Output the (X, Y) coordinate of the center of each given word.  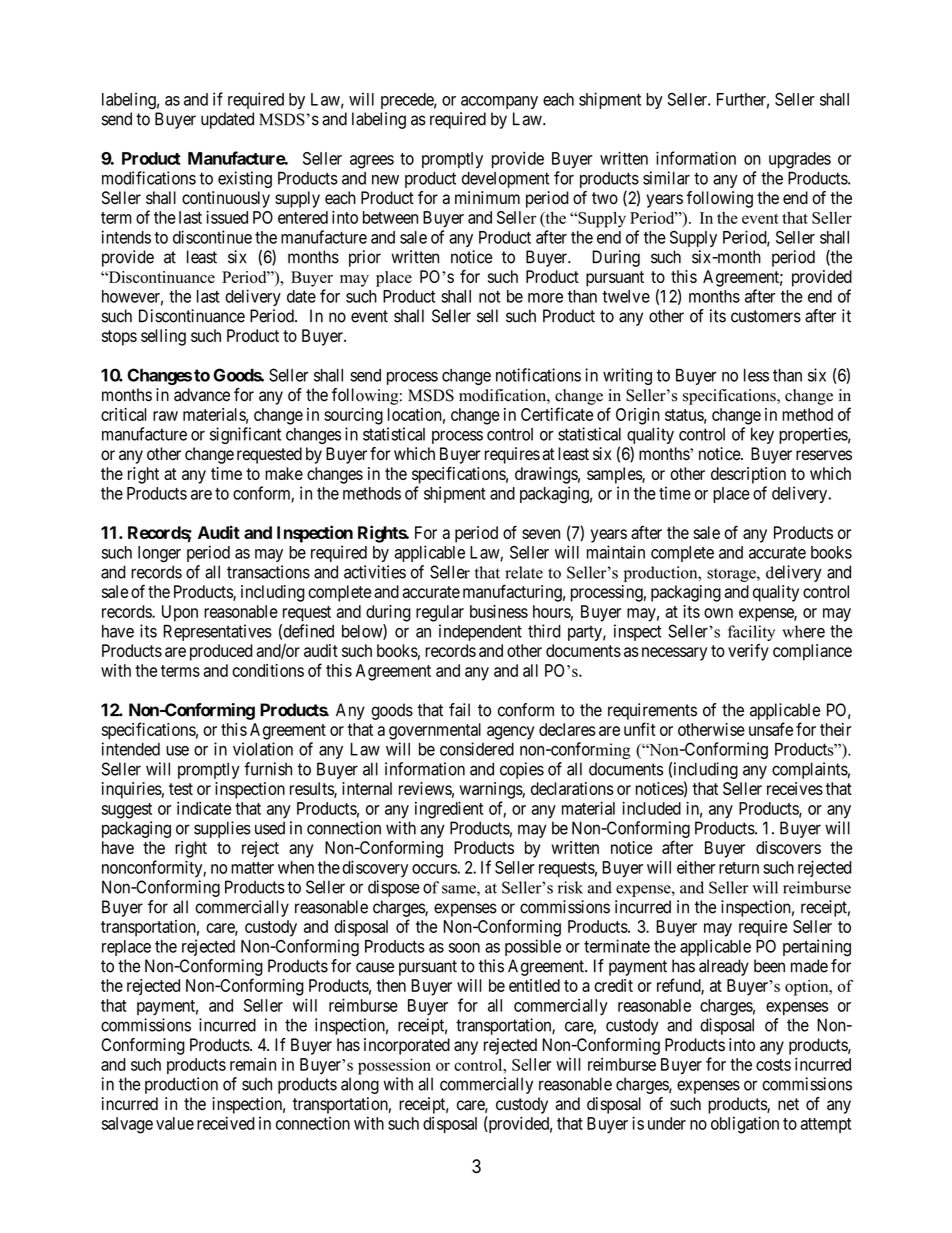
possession (394, 1066)
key (762, 436)
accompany (499, 102)
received (226, 1123)
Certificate (557, 414)
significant (245, 435)
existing (245, 179)
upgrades (800, 160)
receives (795, 788)
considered (477, 749)
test (181, 789)
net (788, 1104)
